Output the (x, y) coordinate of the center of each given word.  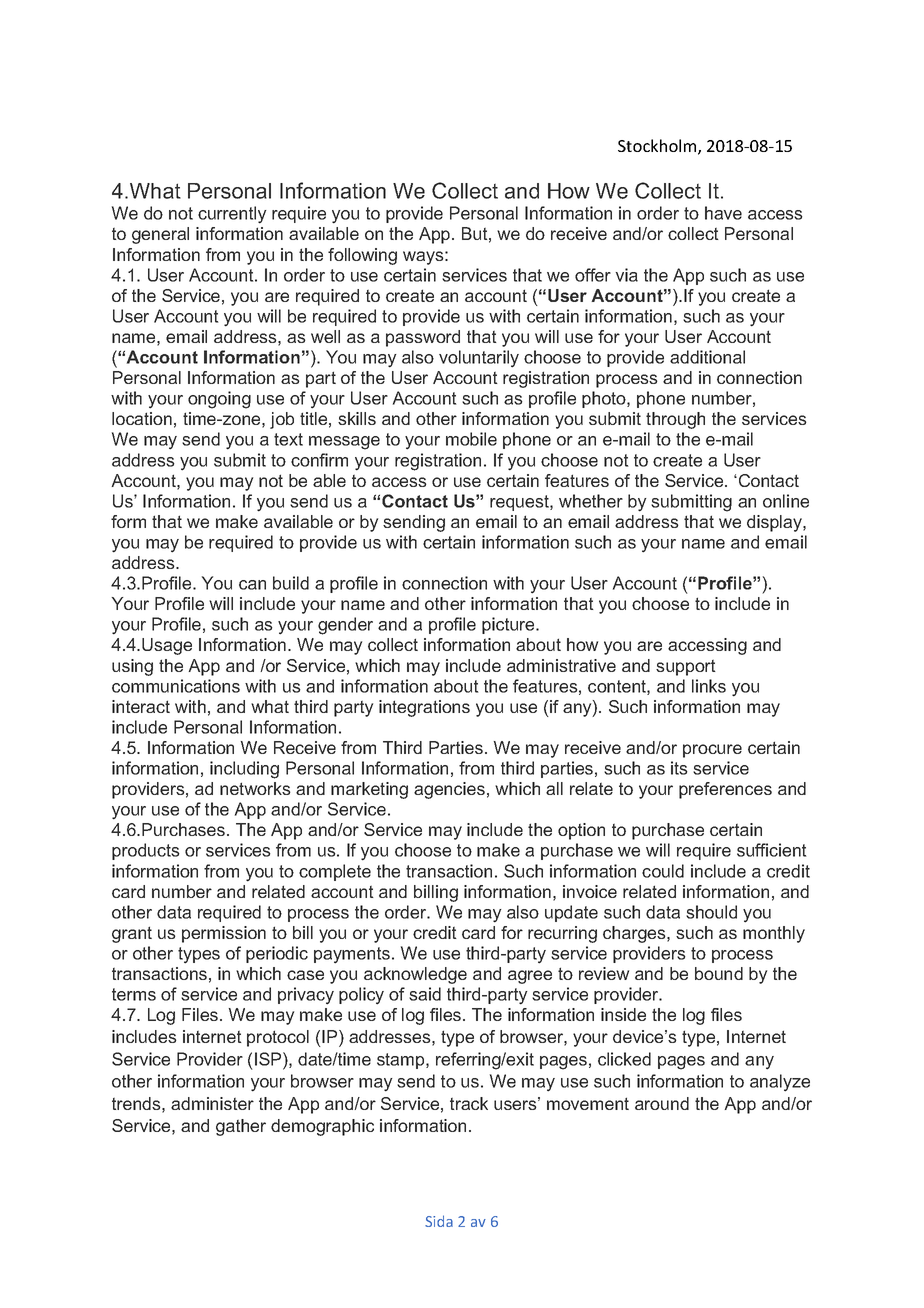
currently (232, 215)
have (723, 213)
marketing (369, 790)
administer (212, 1103)
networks (255, 788)
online (786, 501)
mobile (471, 439)
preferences (725, 790)
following (362, 256)
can (252, 585)
